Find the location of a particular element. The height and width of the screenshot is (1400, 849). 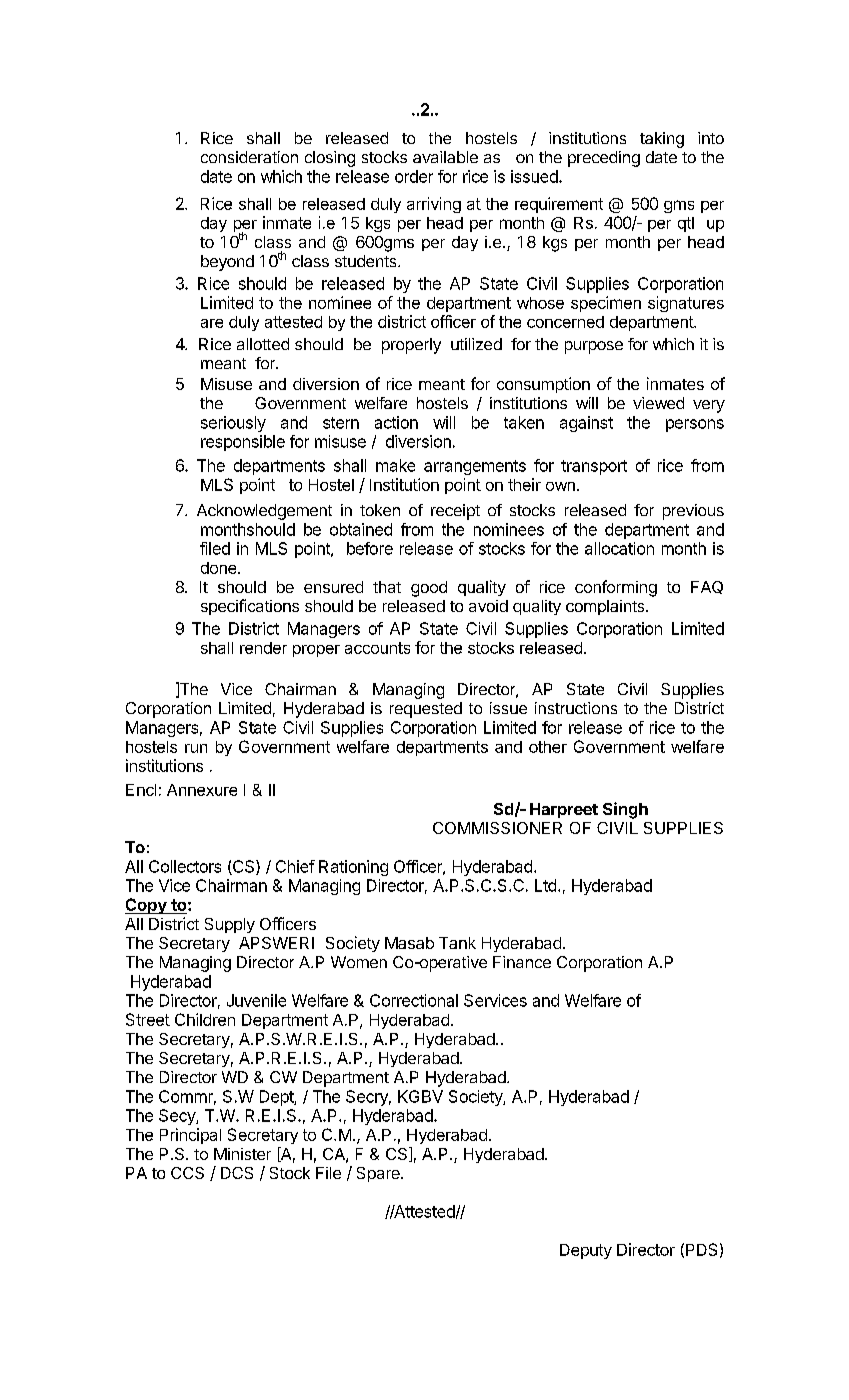

instructions is located at coordinates (576, 708).
